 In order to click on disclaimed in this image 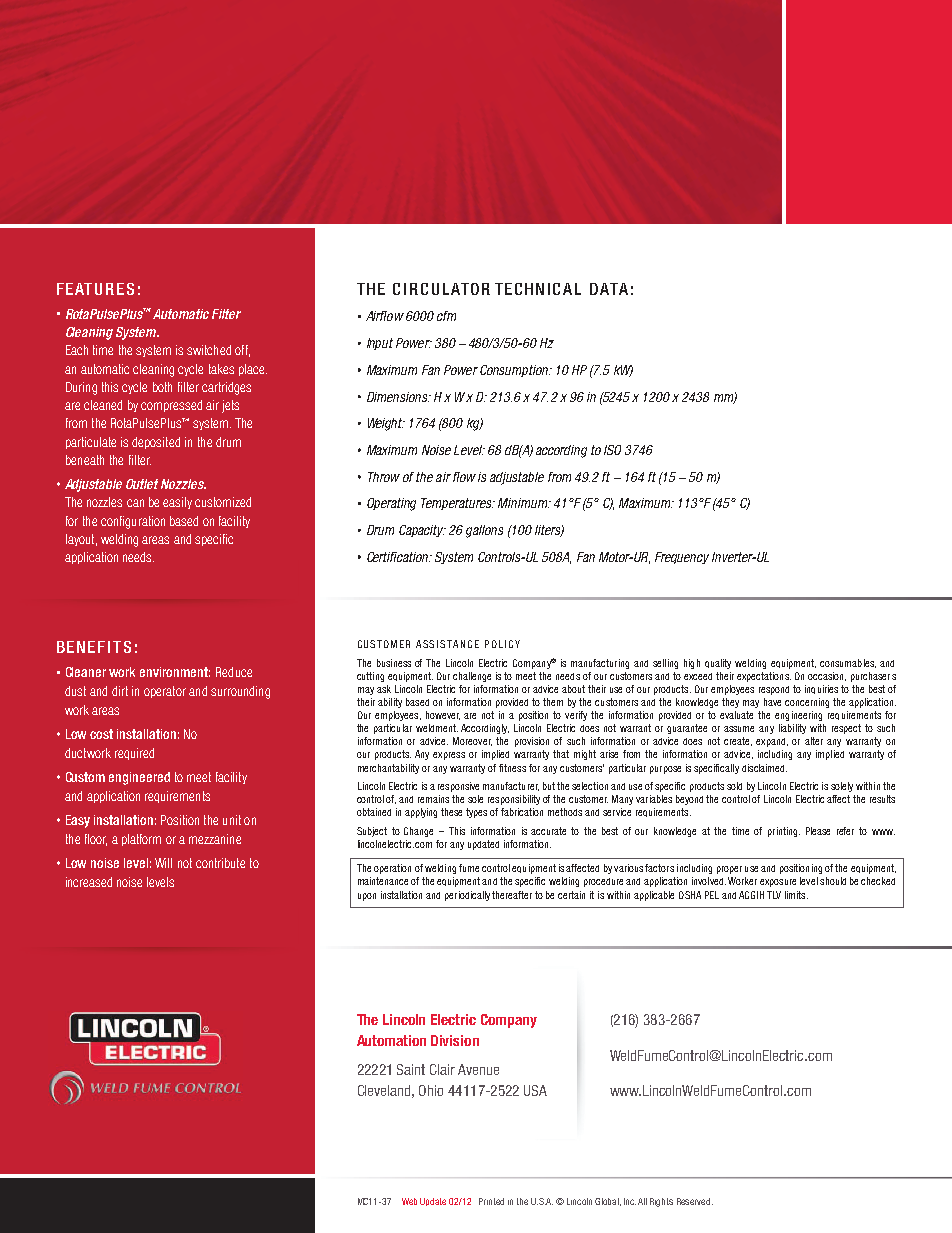, I will do `click(764, 768)`.
